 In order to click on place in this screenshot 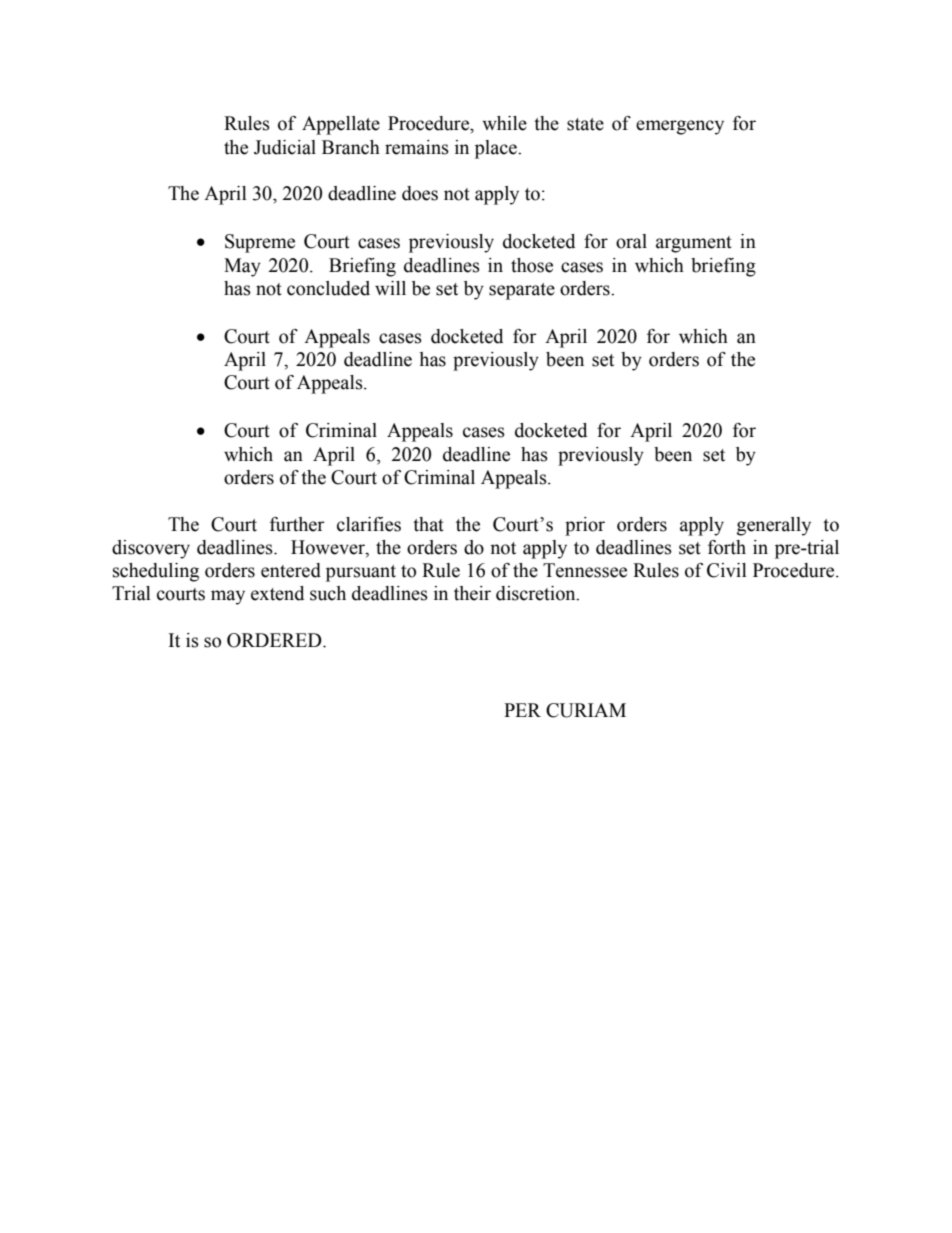, I will do `click(497, 149)`.
